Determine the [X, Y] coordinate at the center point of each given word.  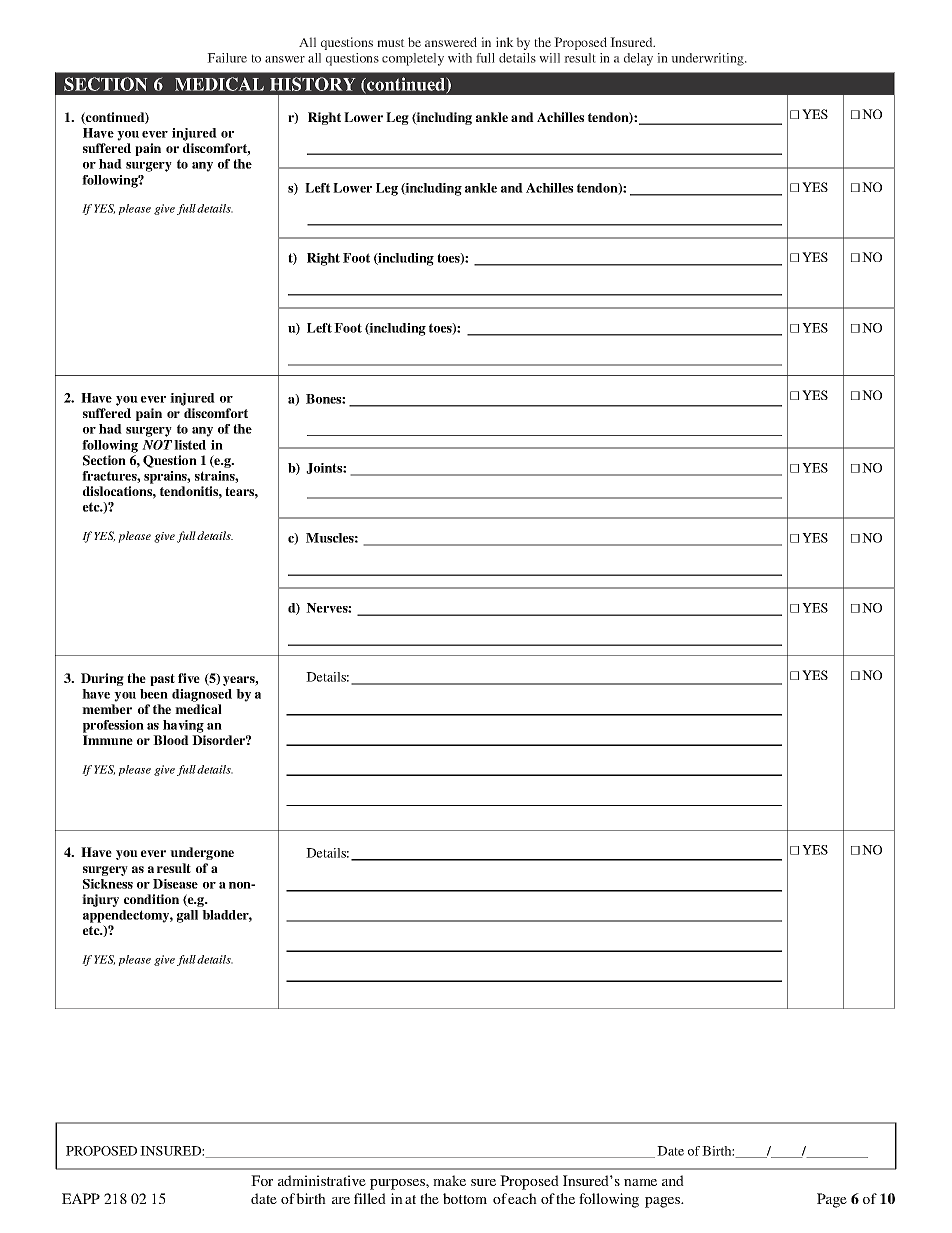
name [640, 1182]
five [189, 678]
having [183, 726]
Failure [227, 58]
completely [413, 59]
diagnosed [202, 695]
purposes [398, 1184]
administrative [322, 1180]
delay [638, 59]
